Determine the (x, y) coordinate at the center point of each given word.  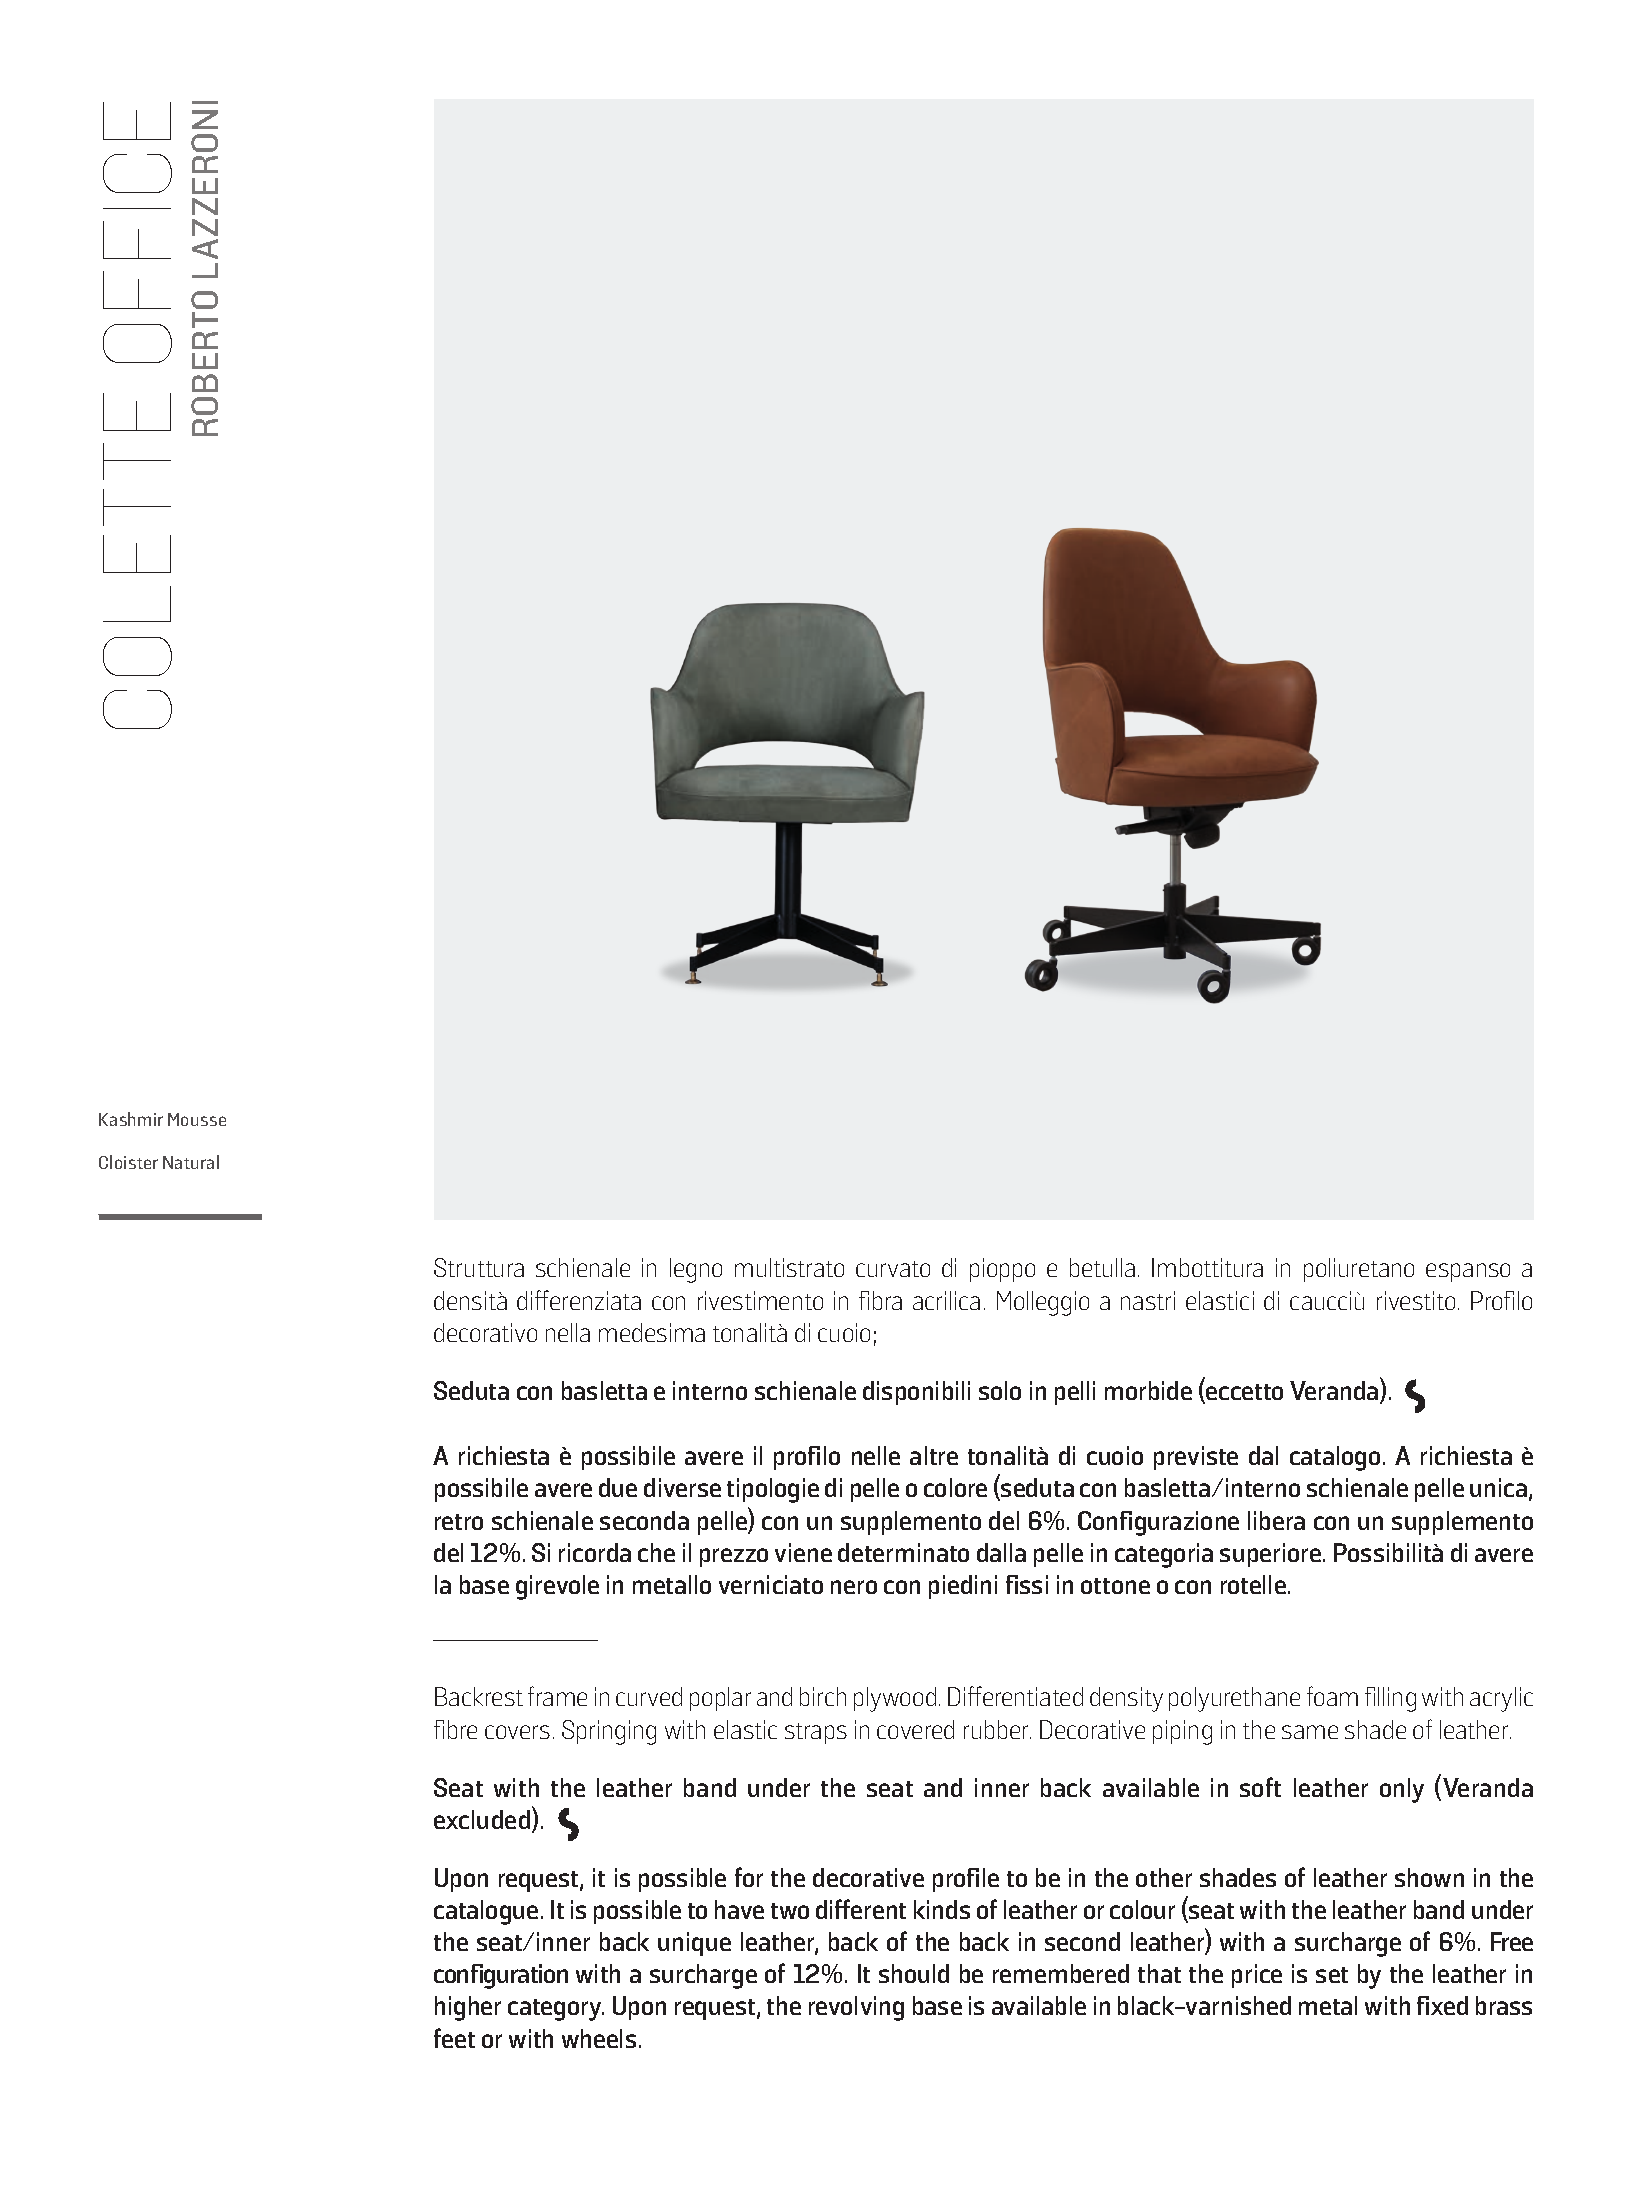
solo (1000, 1390)
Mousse (197, 1119)
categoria (1164, 1555)
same (1310, 1732)
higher (468, 2008)
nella (568, 1332)
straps (816, 1733)
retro (459, 1522)
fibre (455, 1729)
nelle (876, 1455)
